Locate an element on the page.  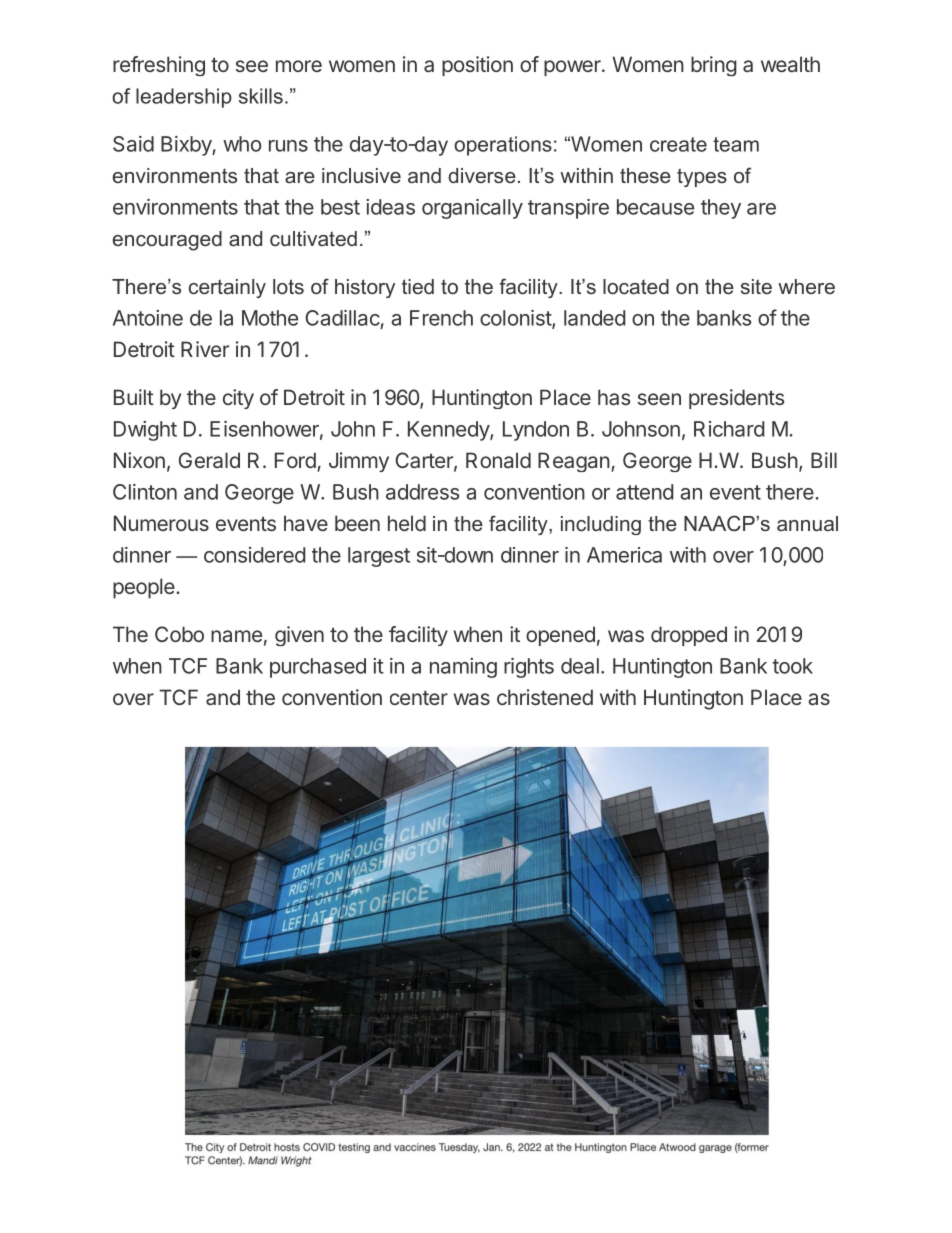
city is located at coordinates (238, 399).
